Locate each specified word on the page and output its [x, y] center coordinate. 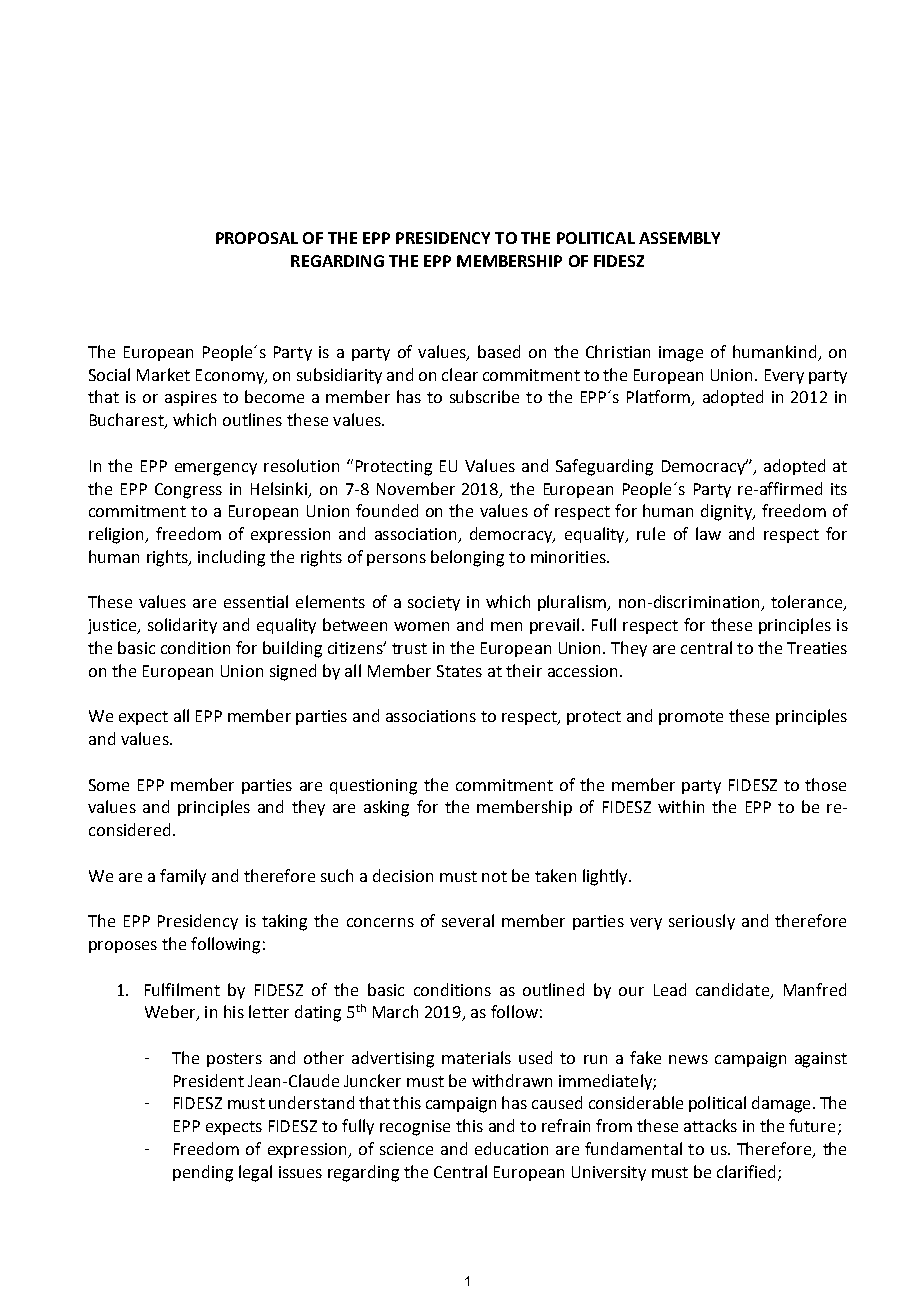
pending [203, 1173]
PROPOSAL [257, 238]
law [708, 533]
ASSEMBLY [679, 238]
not [494, 876]
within [681, 806]
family [183, 877]
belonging [467, 558]
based [499, 351]
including [231, 558]
